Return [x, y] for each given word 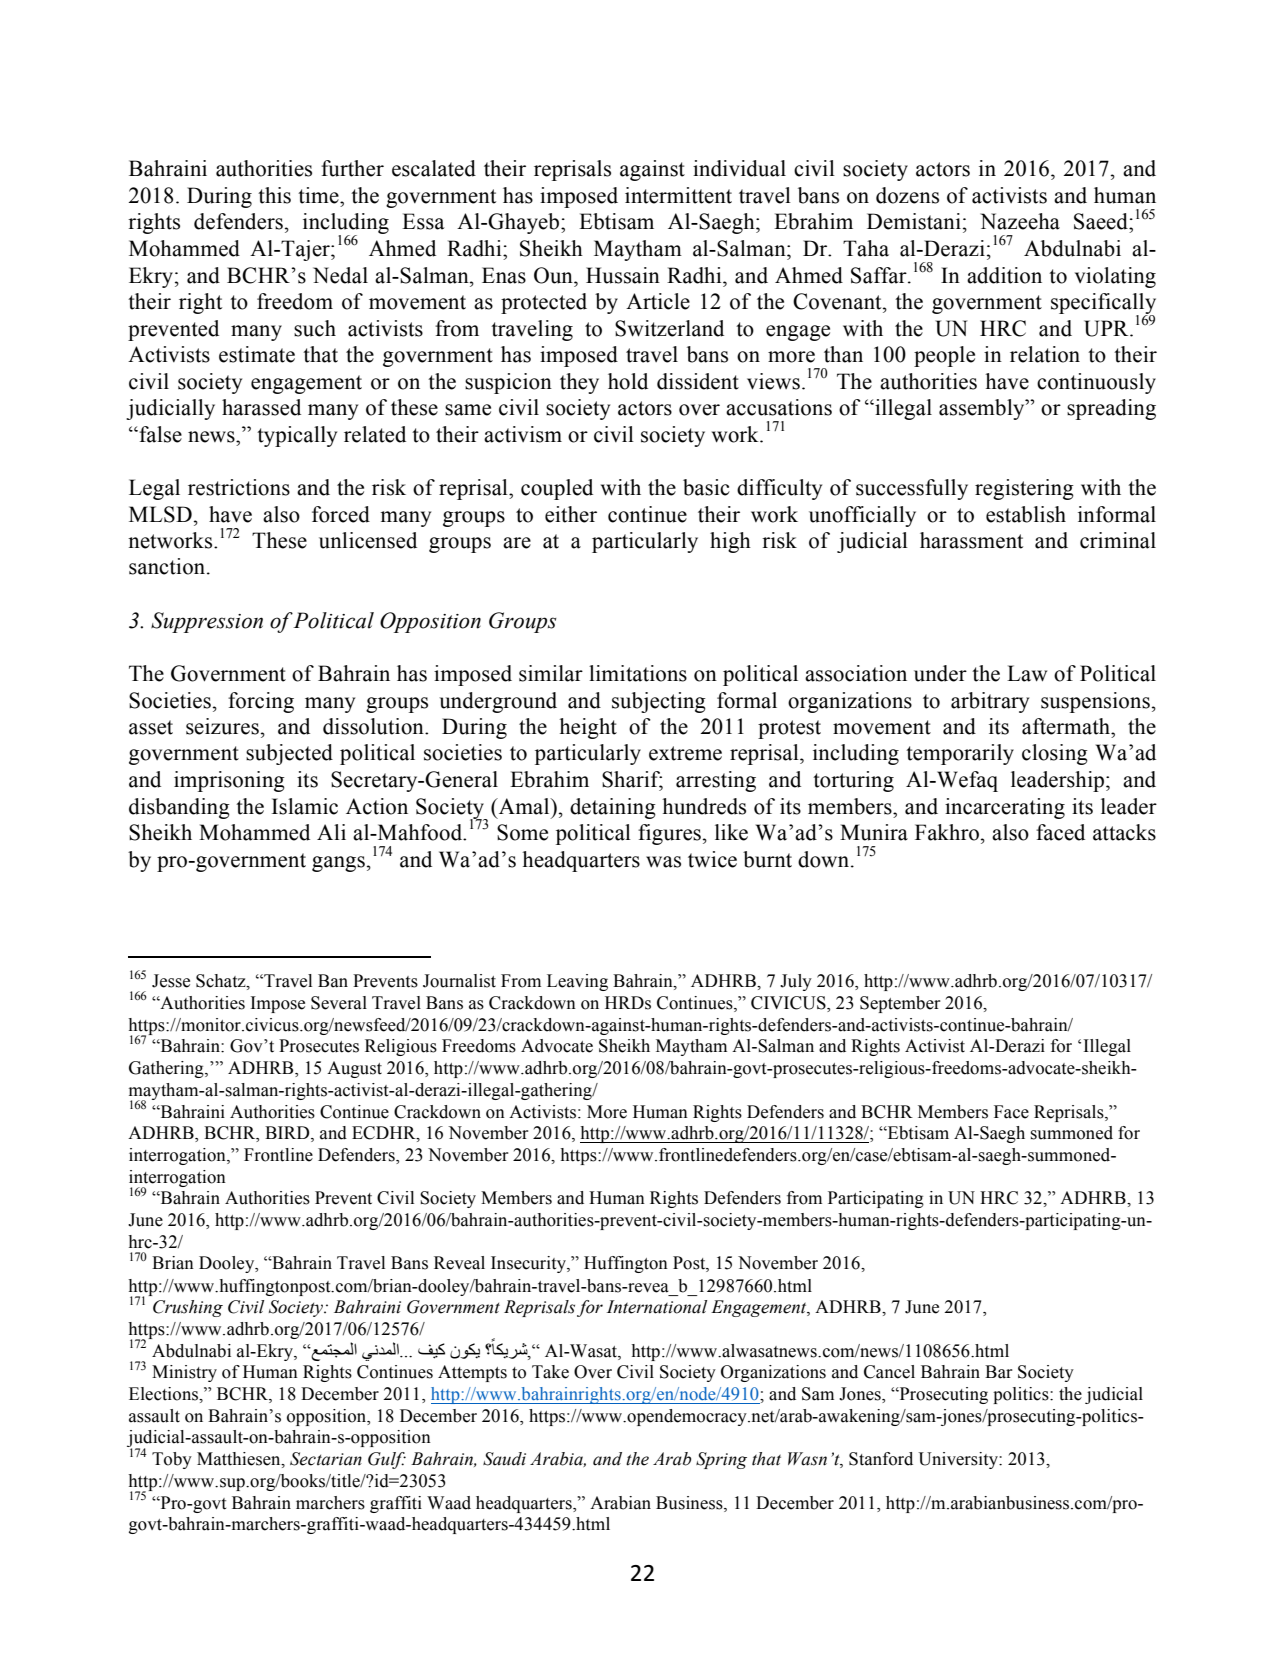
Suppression [207, 622]
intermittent [678, 195]
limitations [638, 673]
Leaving [577, 982]
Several [339, 1003]
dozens [907, 195]
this [274, 195]
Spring [721, 1460]
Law [1027, 673]
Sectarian [326, 1459]
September [900, 1004]
